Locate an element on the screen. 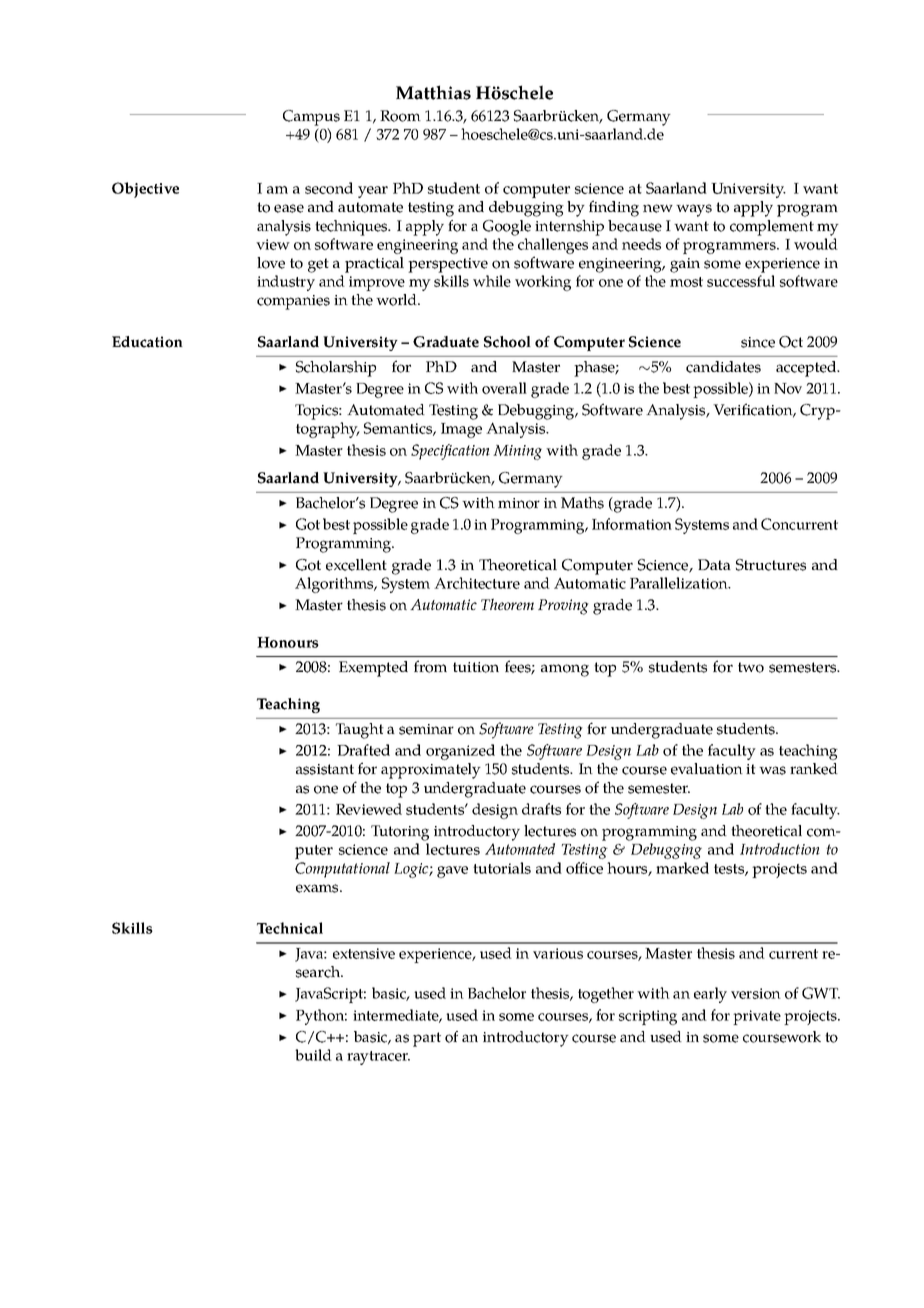  evaluation is located at coordinates (707, 769).
